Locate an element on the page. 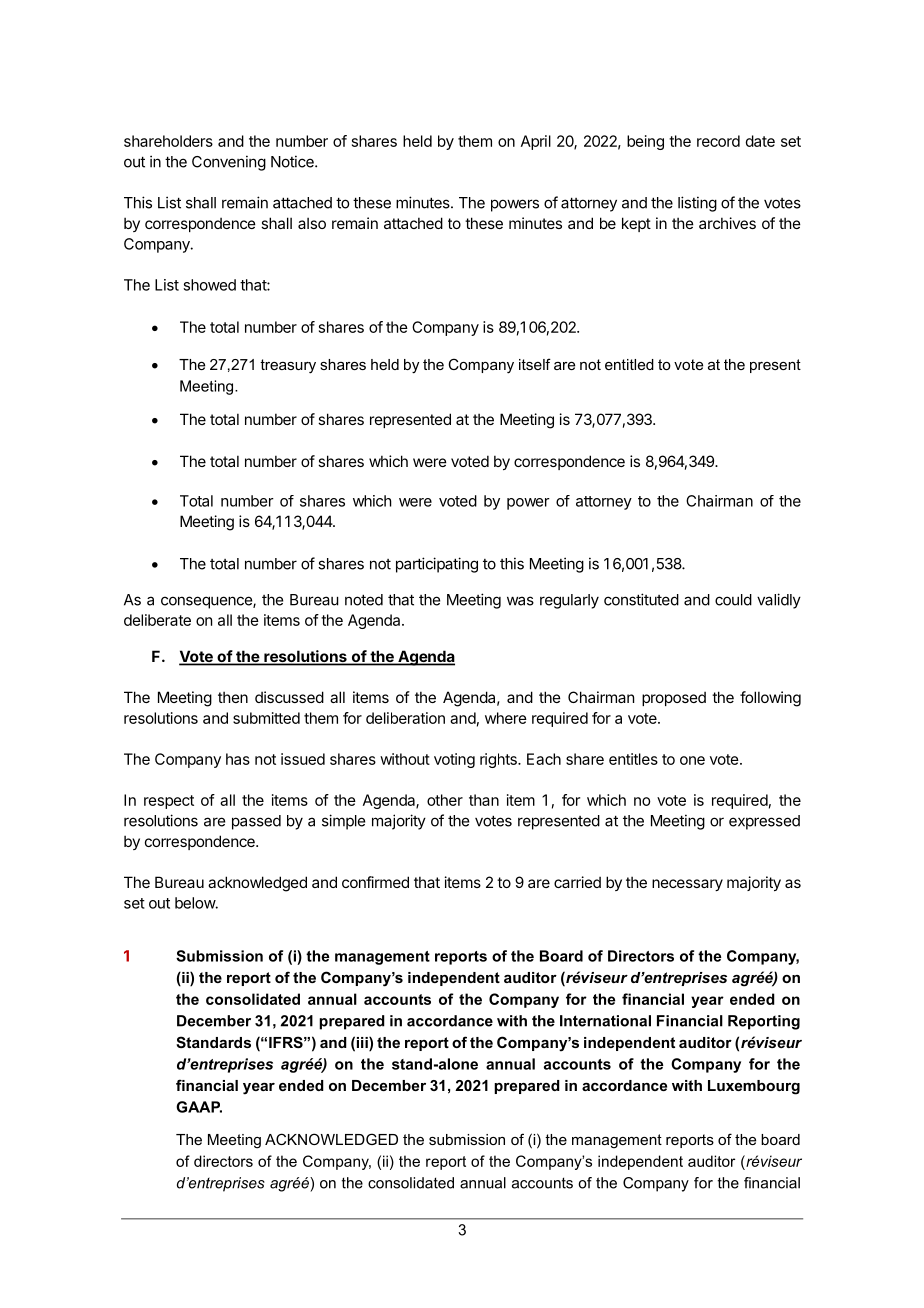 The height and width of the page is (1308, 924). has is located at coordinates (238, 759).
